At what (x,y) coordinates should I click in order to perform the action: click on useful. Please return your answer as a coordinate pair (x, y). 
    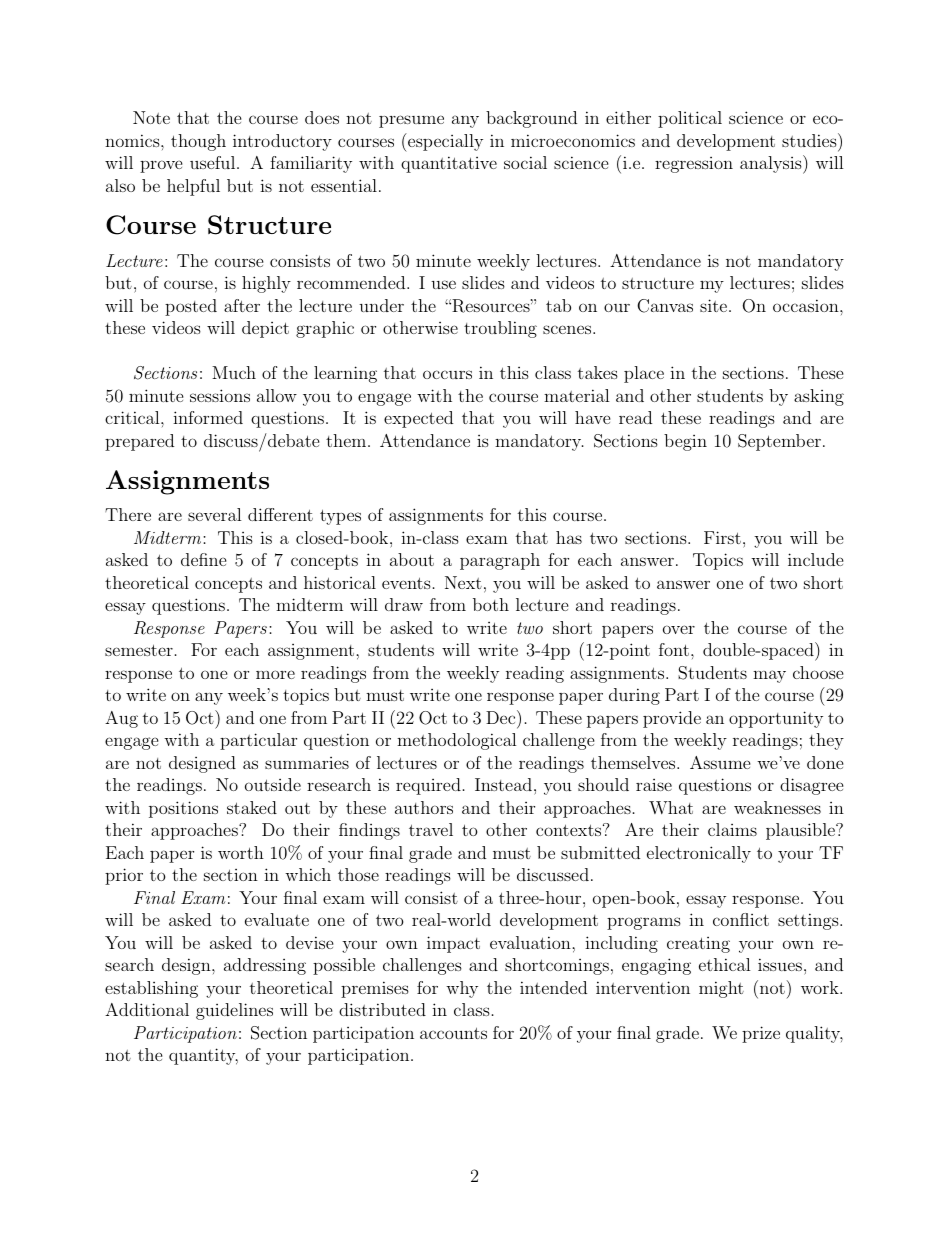
    Looking at the image, I should click on (214, 162).
